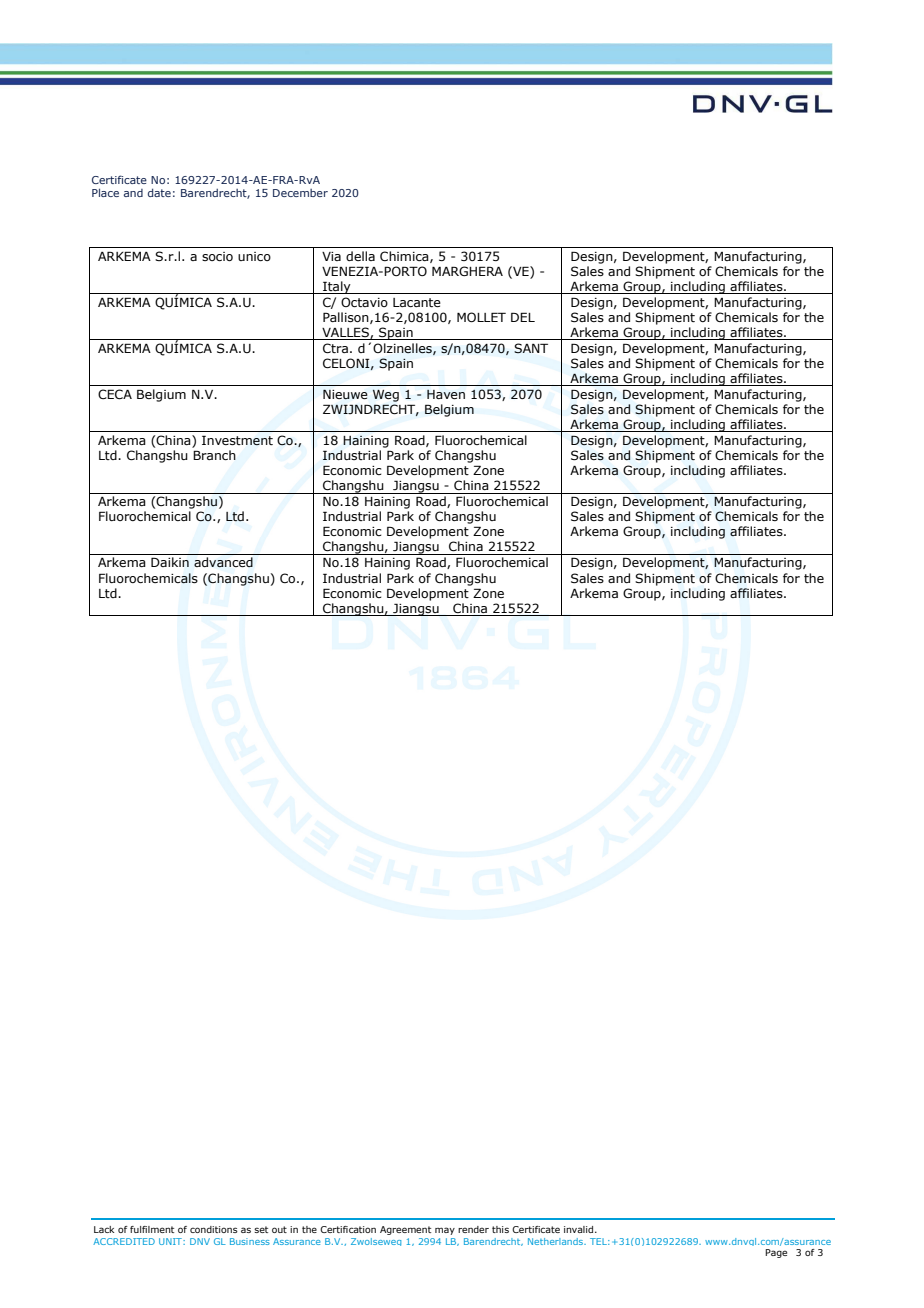  I want to click on conditions, so click(214, 1229).
